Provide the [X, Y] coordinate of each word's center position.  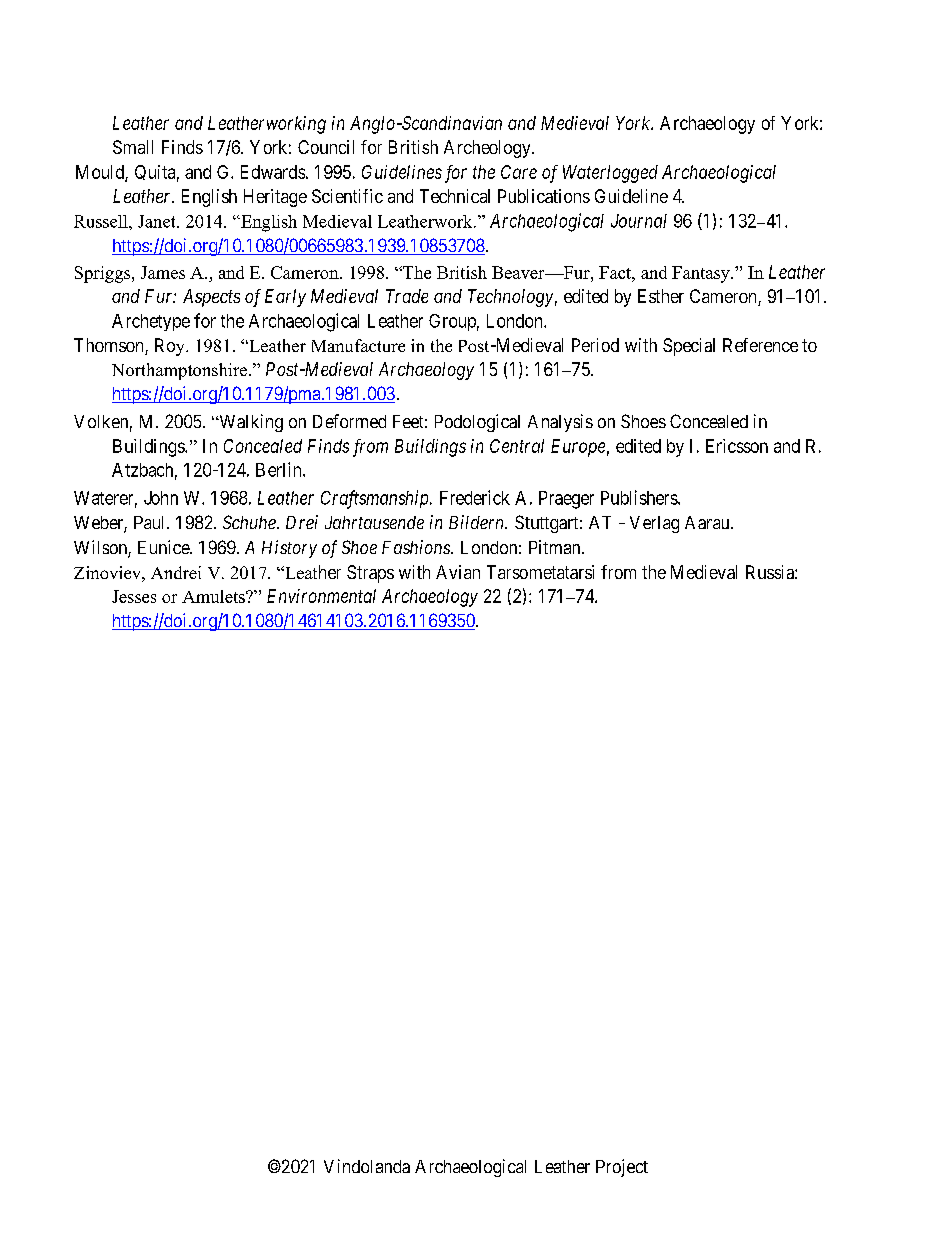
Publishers [640, 497]
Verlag [654, 524]
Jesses [134, 596]
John [161, 498]
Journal [639, 221]
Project [622, 1168]
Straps [370, 574]
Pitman [556, 547]
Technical [455, 196]
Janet [158, 221]
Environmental [321, 596]
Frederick [475, 497]
